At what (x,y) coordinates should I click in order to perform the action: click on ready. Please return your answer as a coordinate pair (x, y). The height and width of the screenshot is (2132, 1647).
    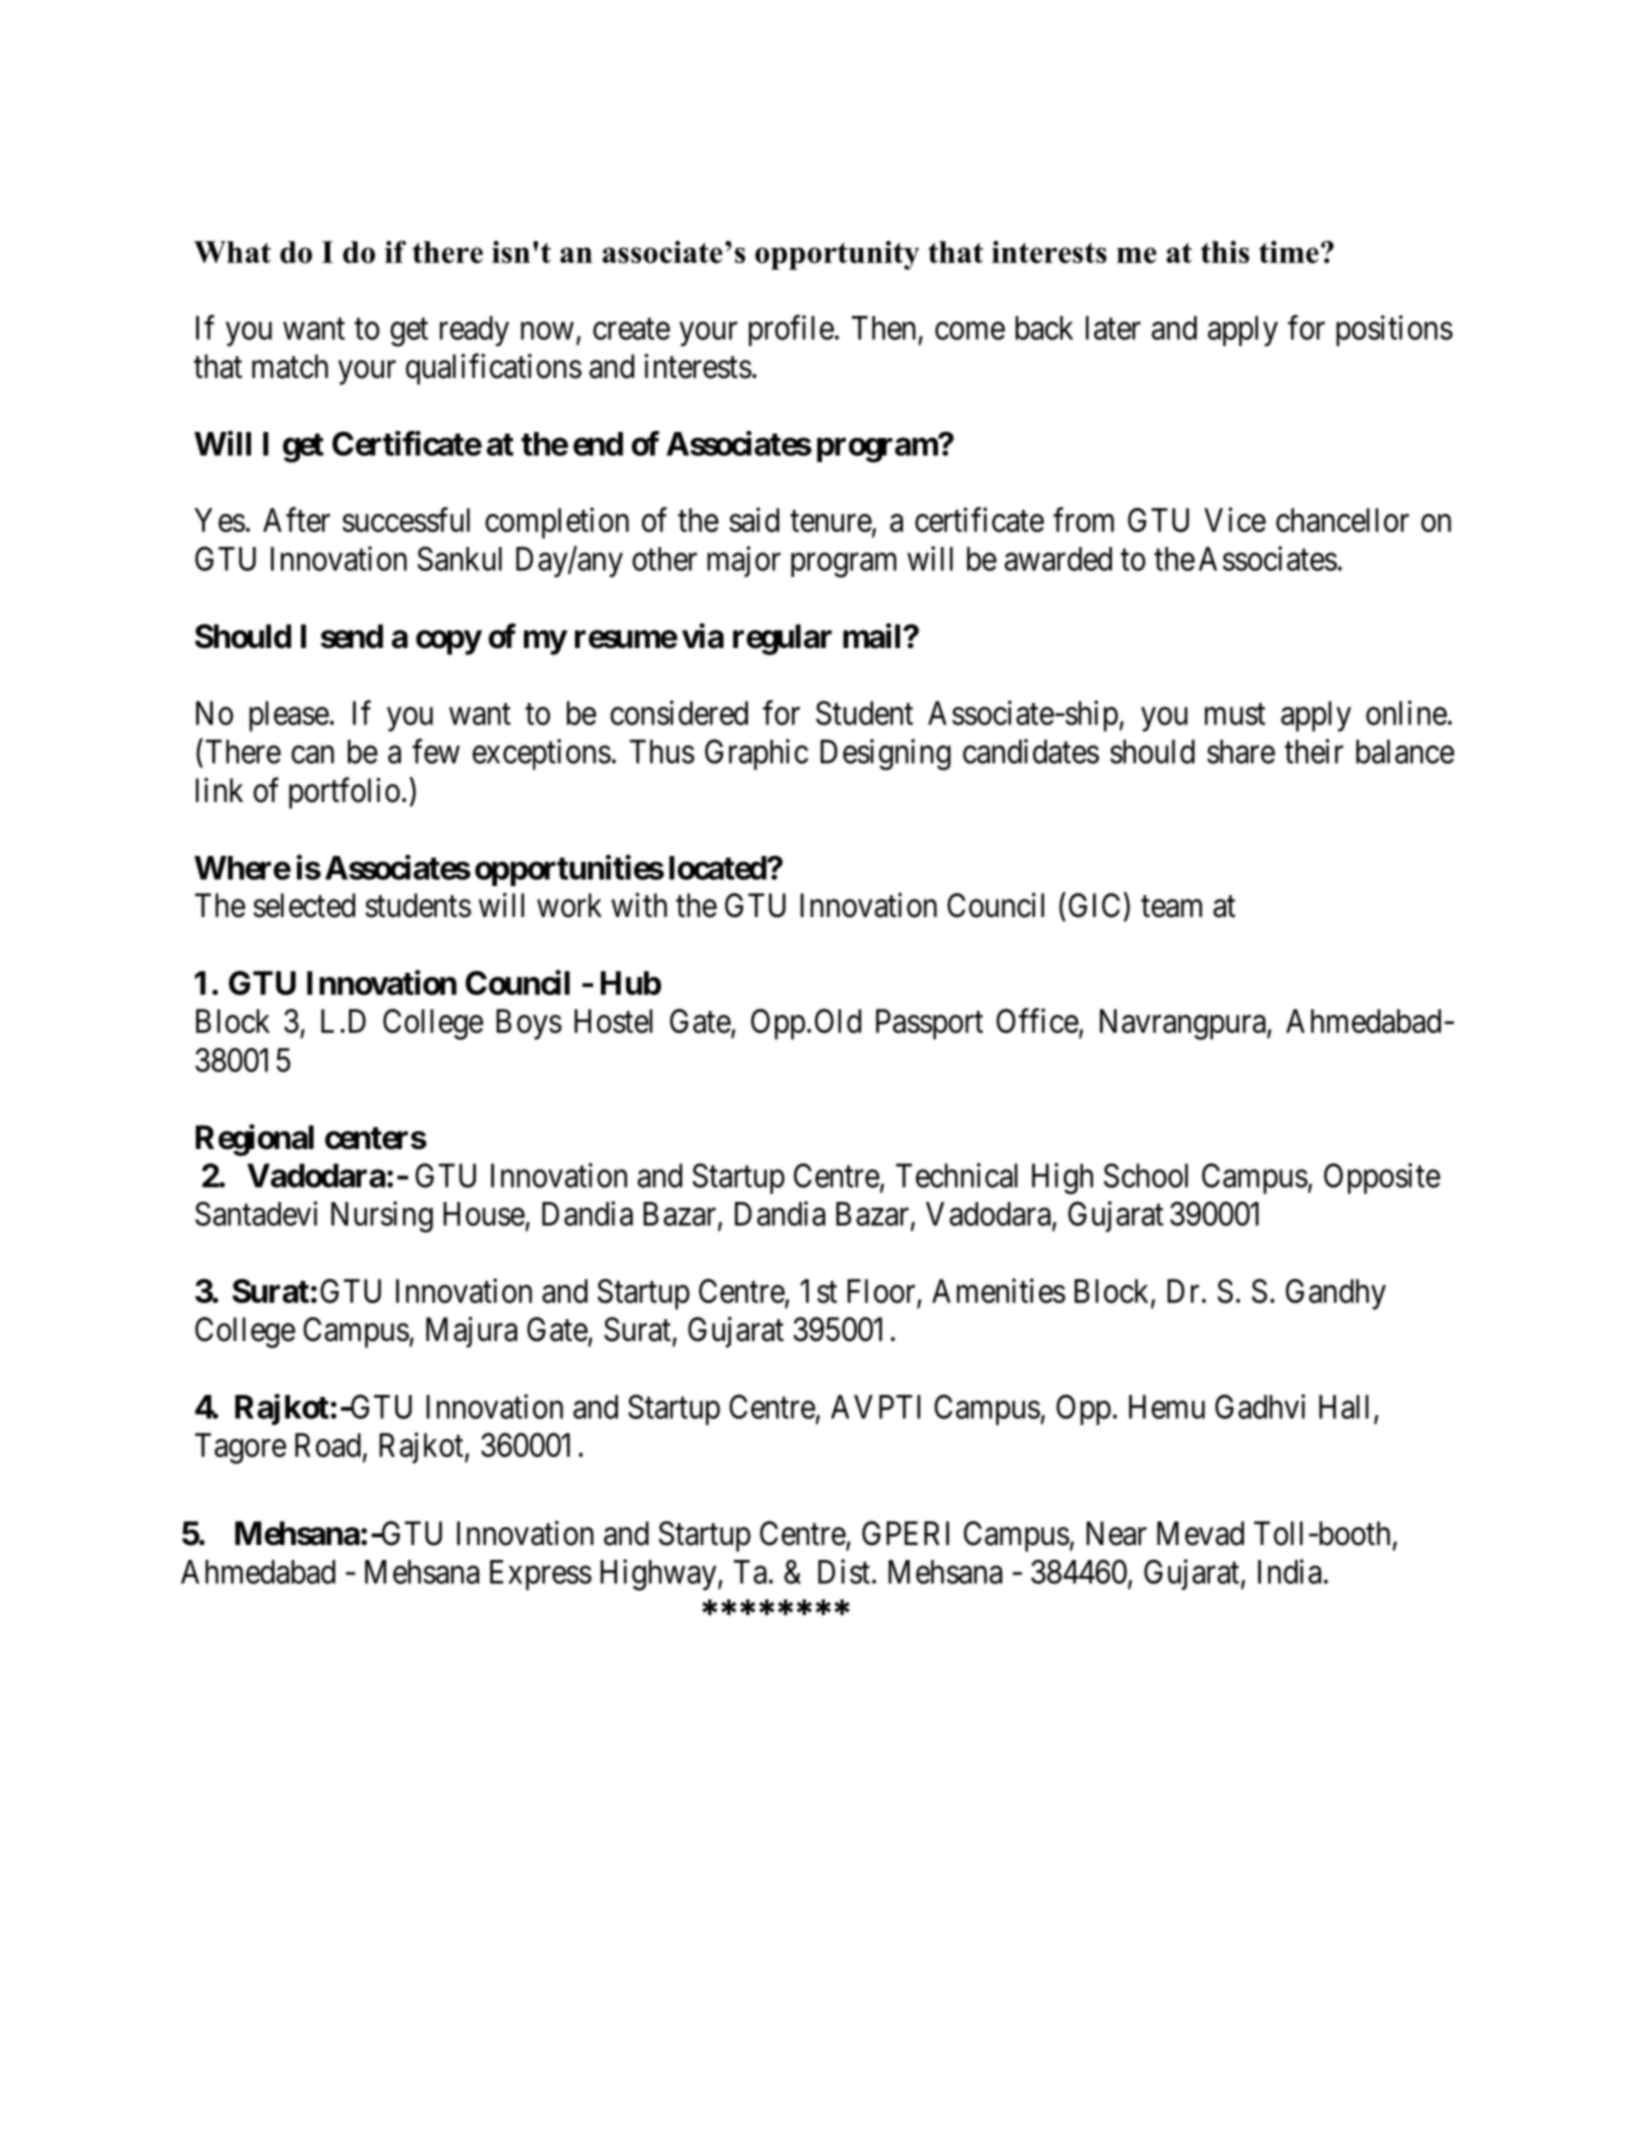
    Looking at the image, I should click on (474, 331).
